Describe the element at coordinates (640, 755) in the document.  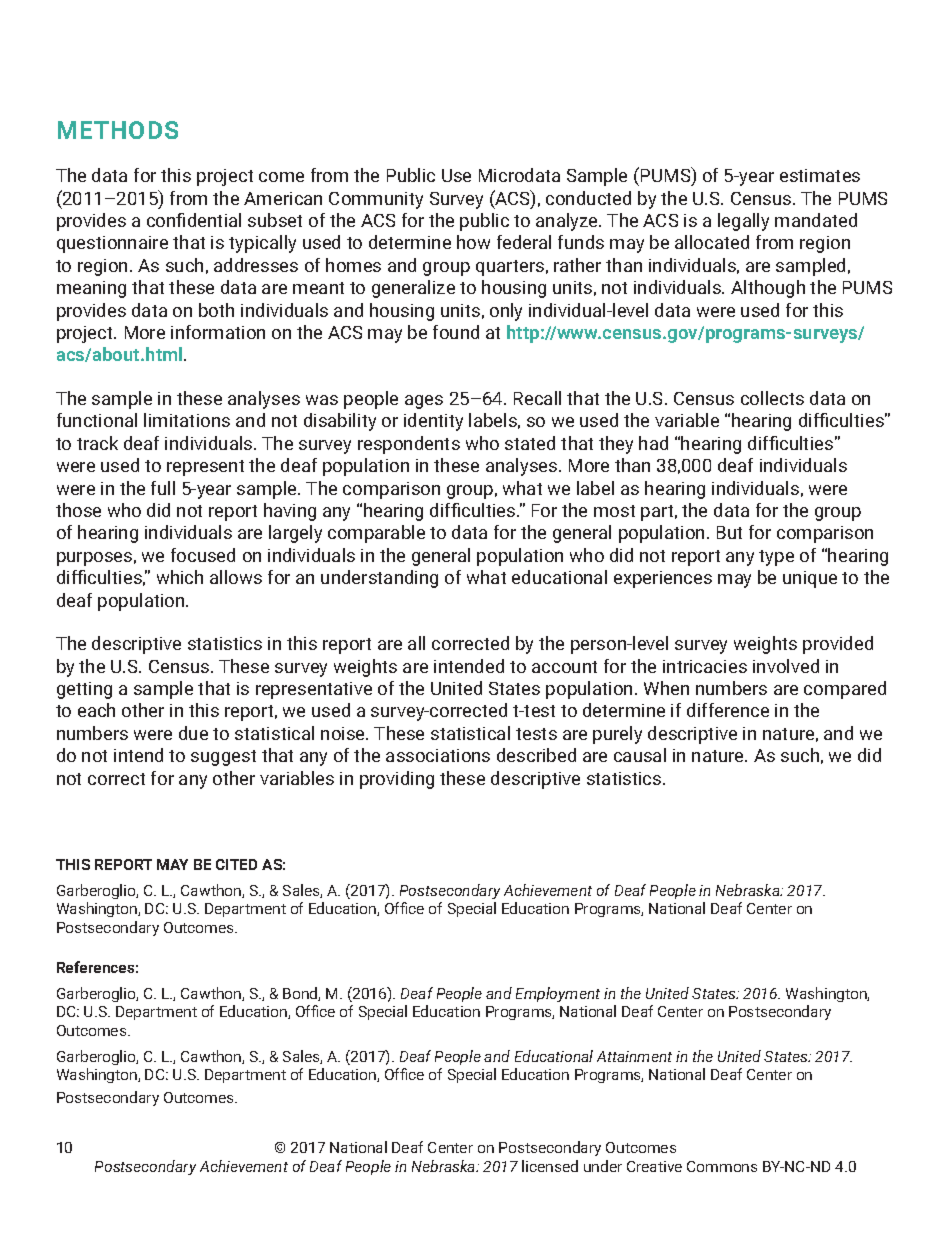
I see `causal` at that location.
